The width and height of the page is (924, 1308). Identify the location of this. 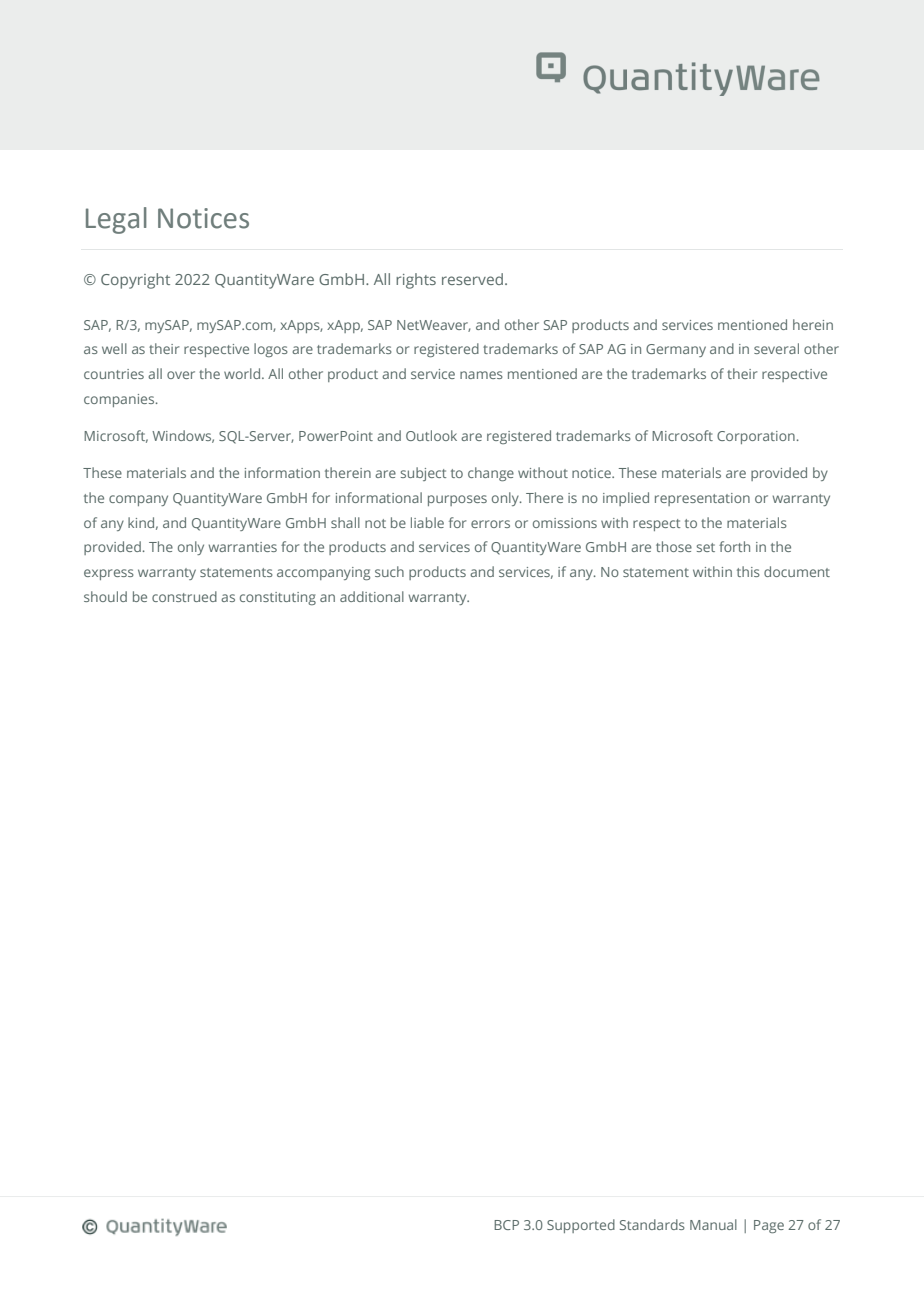
(748, 571).
